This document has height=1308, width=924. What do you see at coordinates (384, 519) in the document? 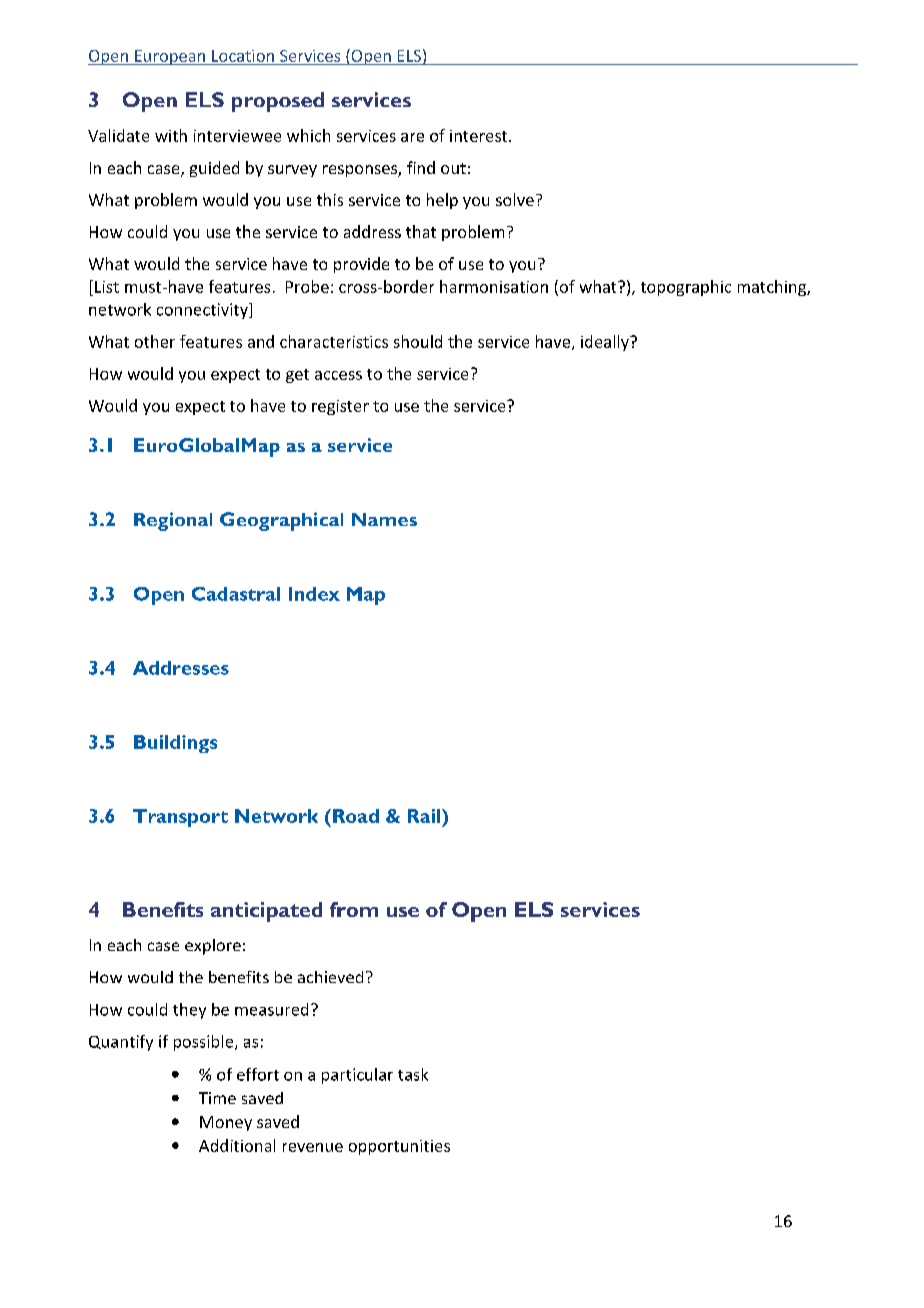
I see `Names` at bounding box center [384, 519].
